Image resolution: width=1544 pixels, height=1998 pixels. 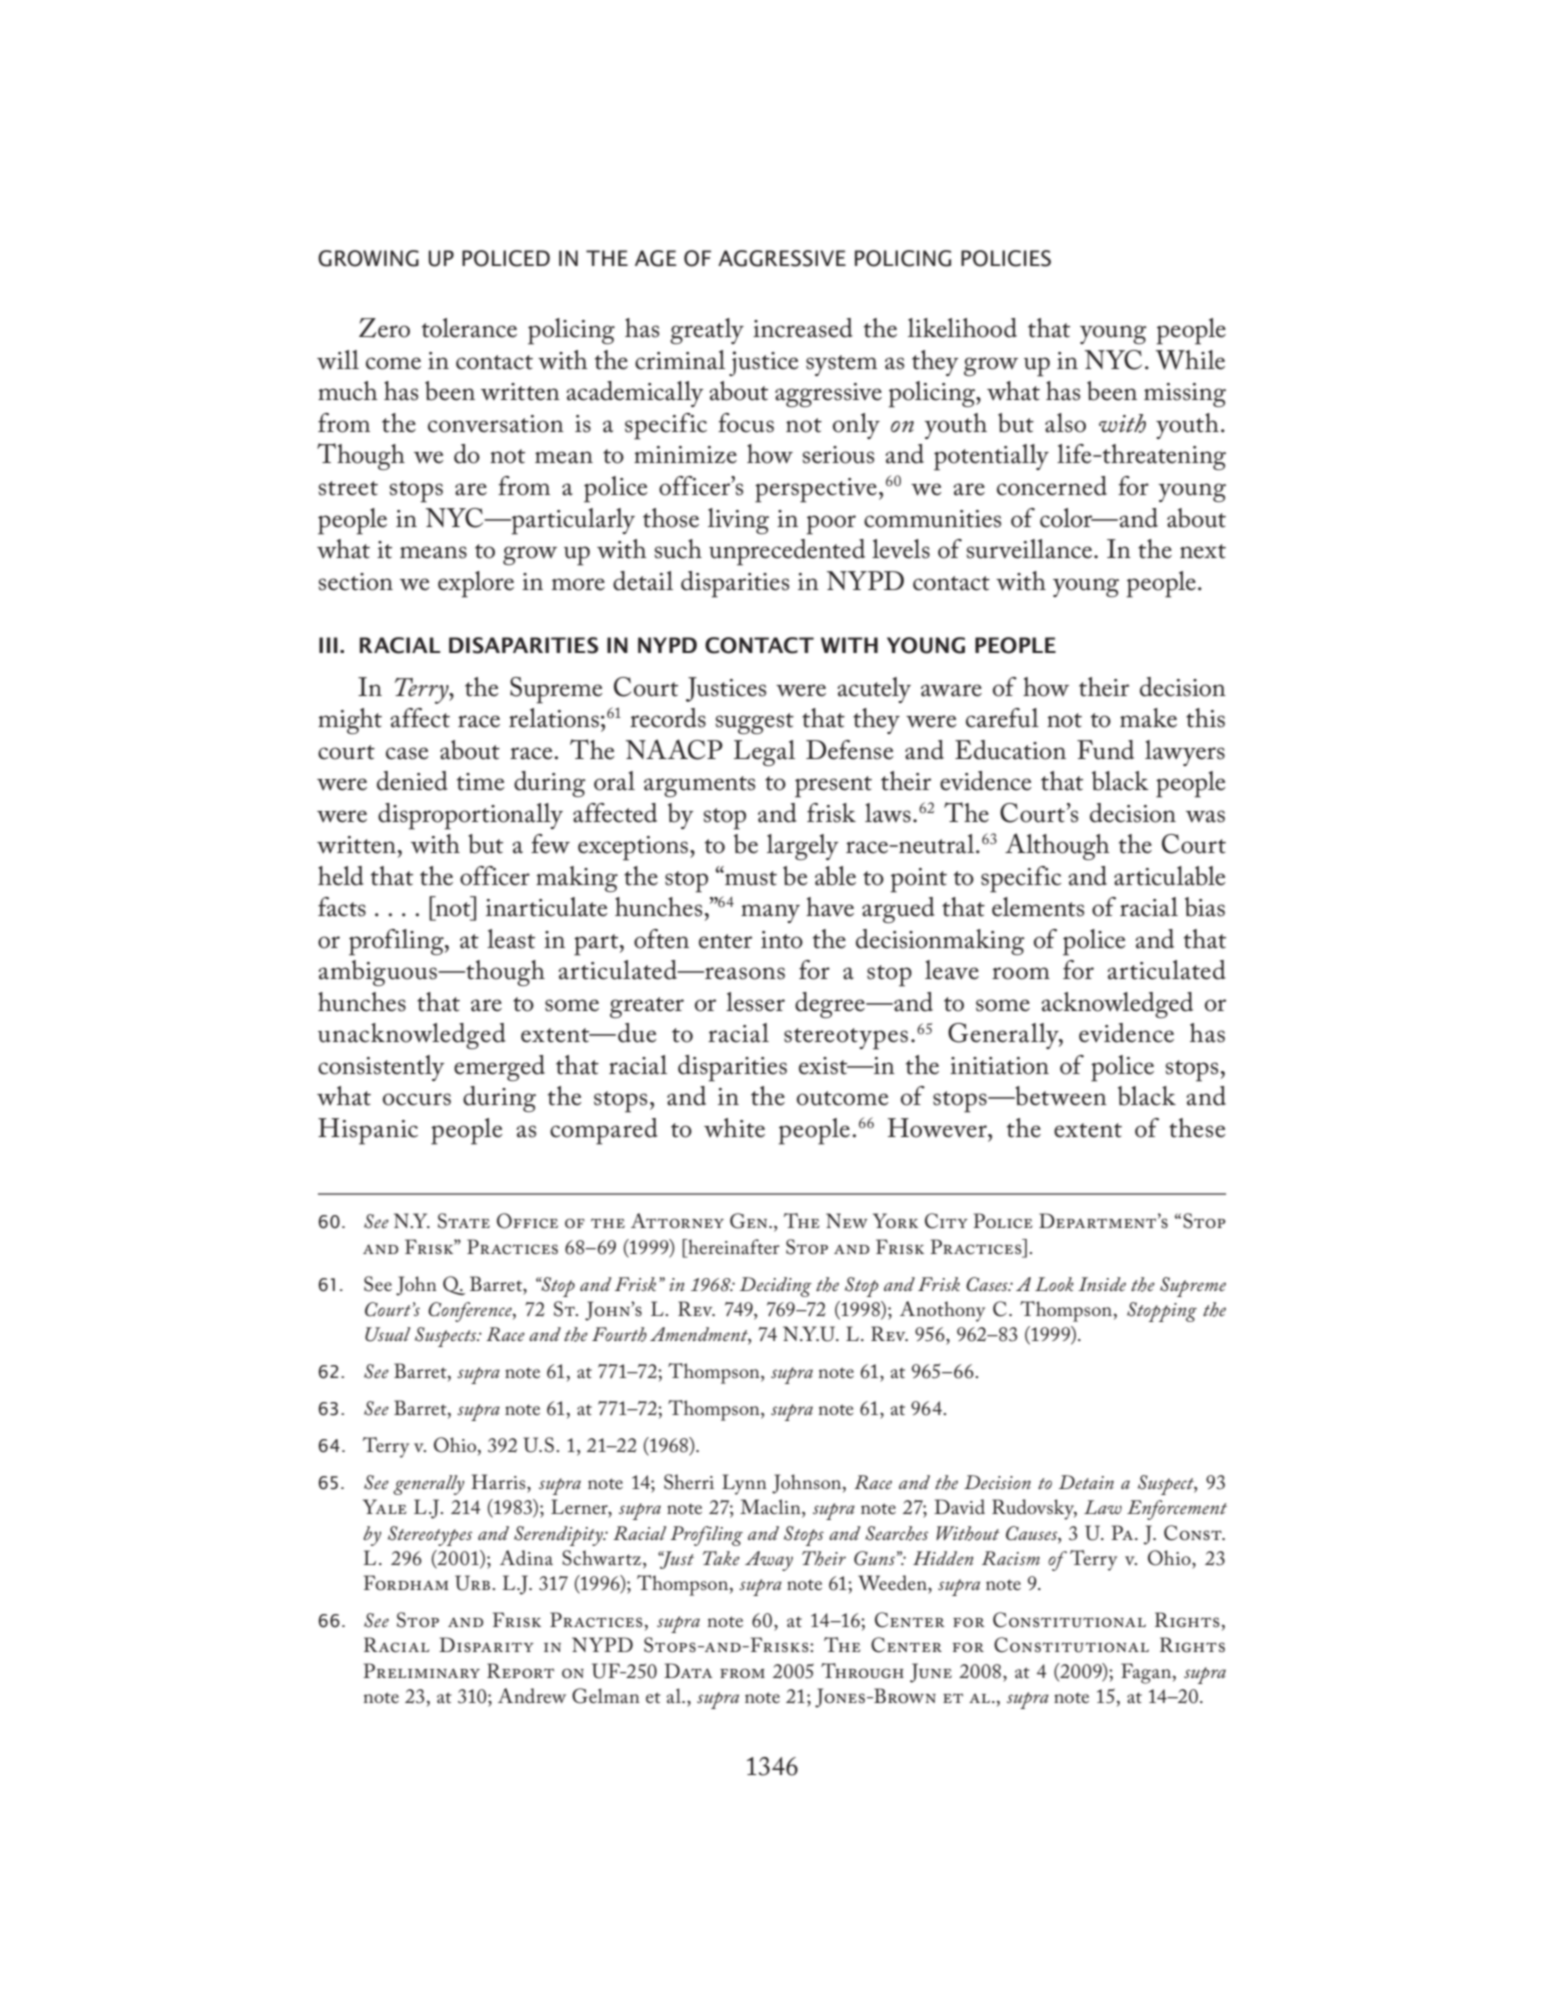 What do you see at coordinates (1113, 360) in the page?
I see `NYC` at bounding box center [1113, 360].
